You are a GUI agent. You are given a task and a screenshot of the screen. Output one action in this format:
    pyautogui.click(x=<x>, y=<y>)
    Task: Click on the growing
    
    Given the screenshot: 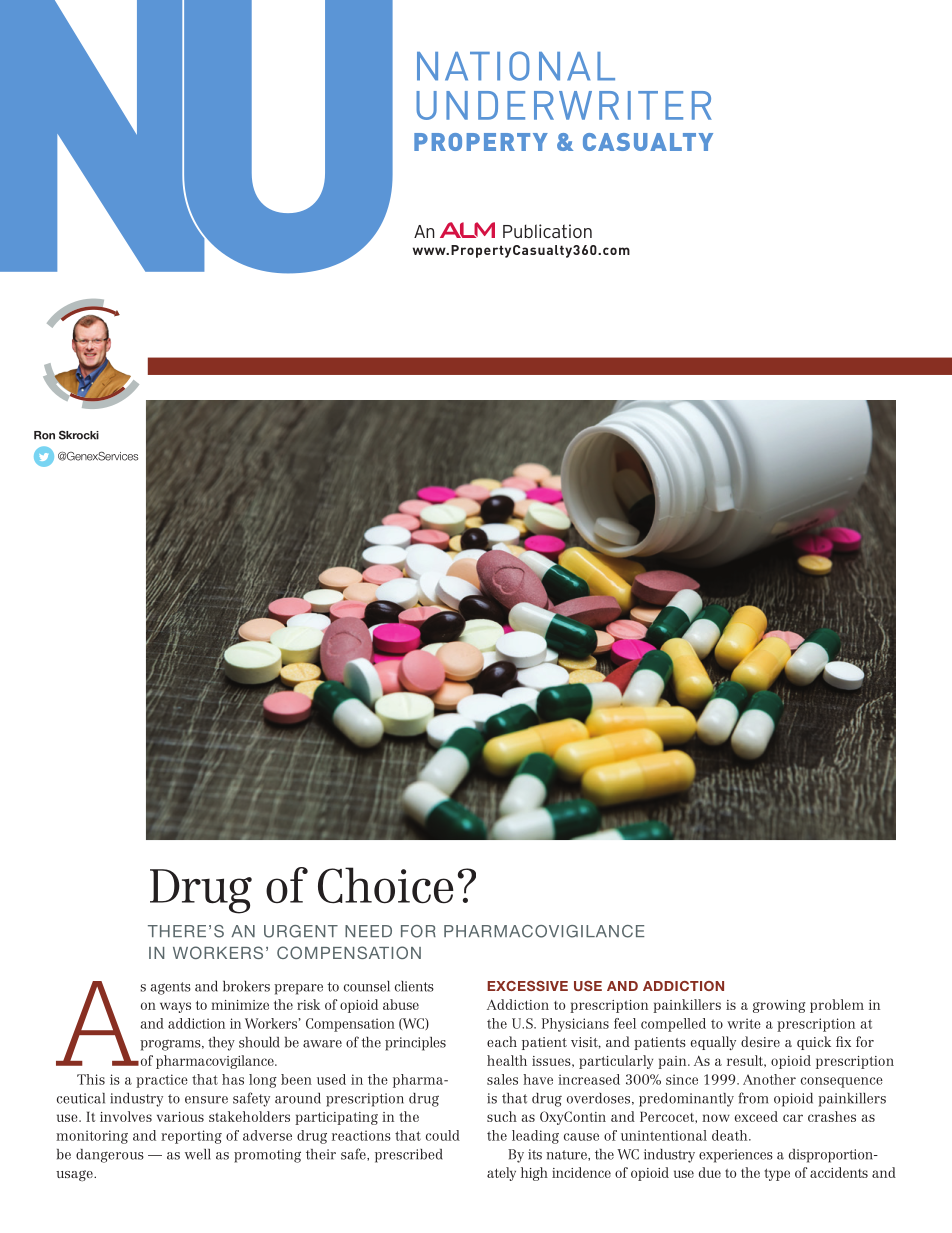 What is the action you would take?
    pyautogui.click(x=779, y=1006)
